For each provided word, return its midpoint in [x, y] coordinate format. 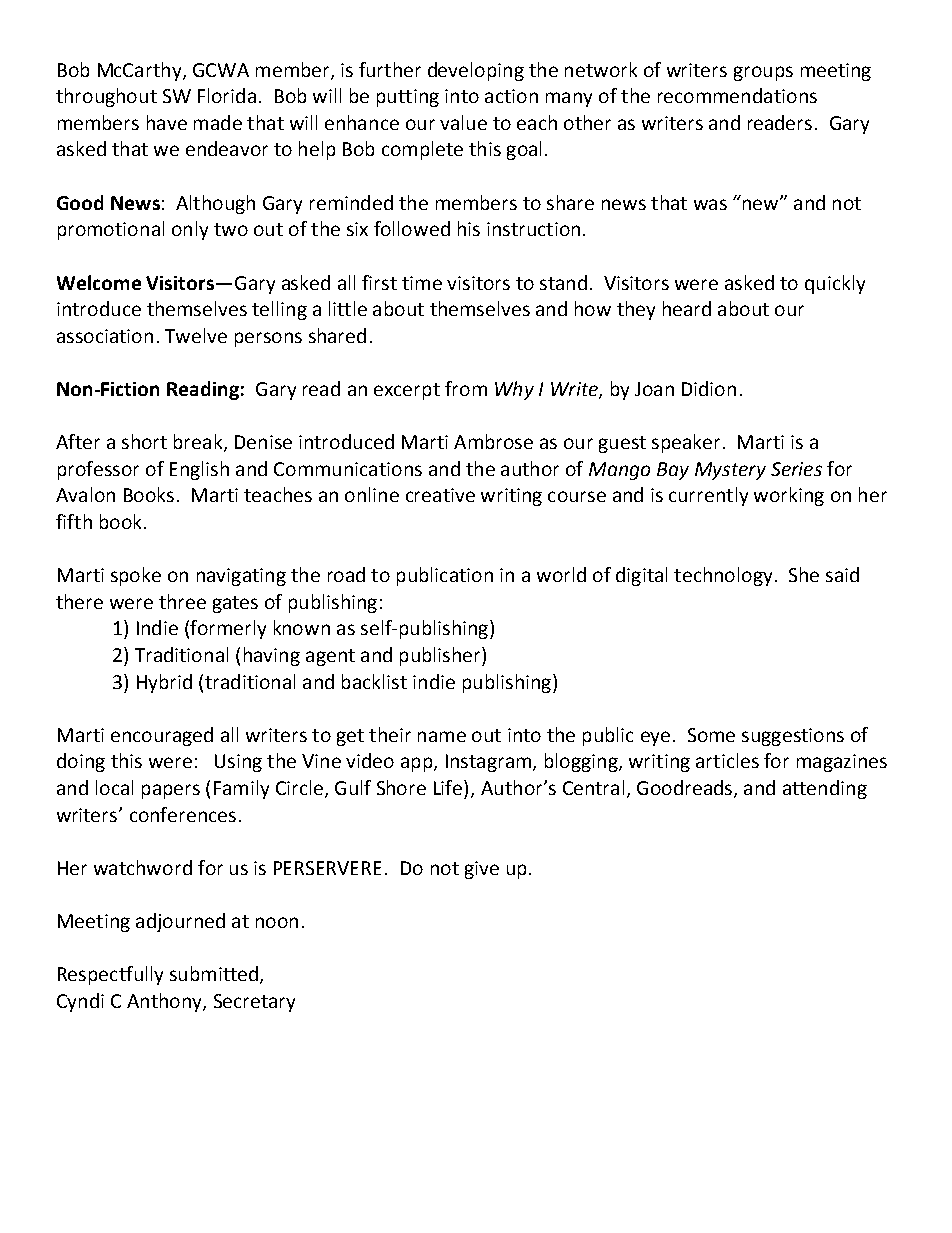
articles [727, 760]
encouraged [162, 736]
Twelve [196, 335]
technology [723, 576]
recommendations [737, 95]
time [422, 283]
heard [687, 308]
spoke [136, 576]
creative [440, 495]
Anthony [165, 1002]
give [482, 870]
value [463, 122]
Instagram [488, 763]
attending [825, 789]
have [167, 122]
